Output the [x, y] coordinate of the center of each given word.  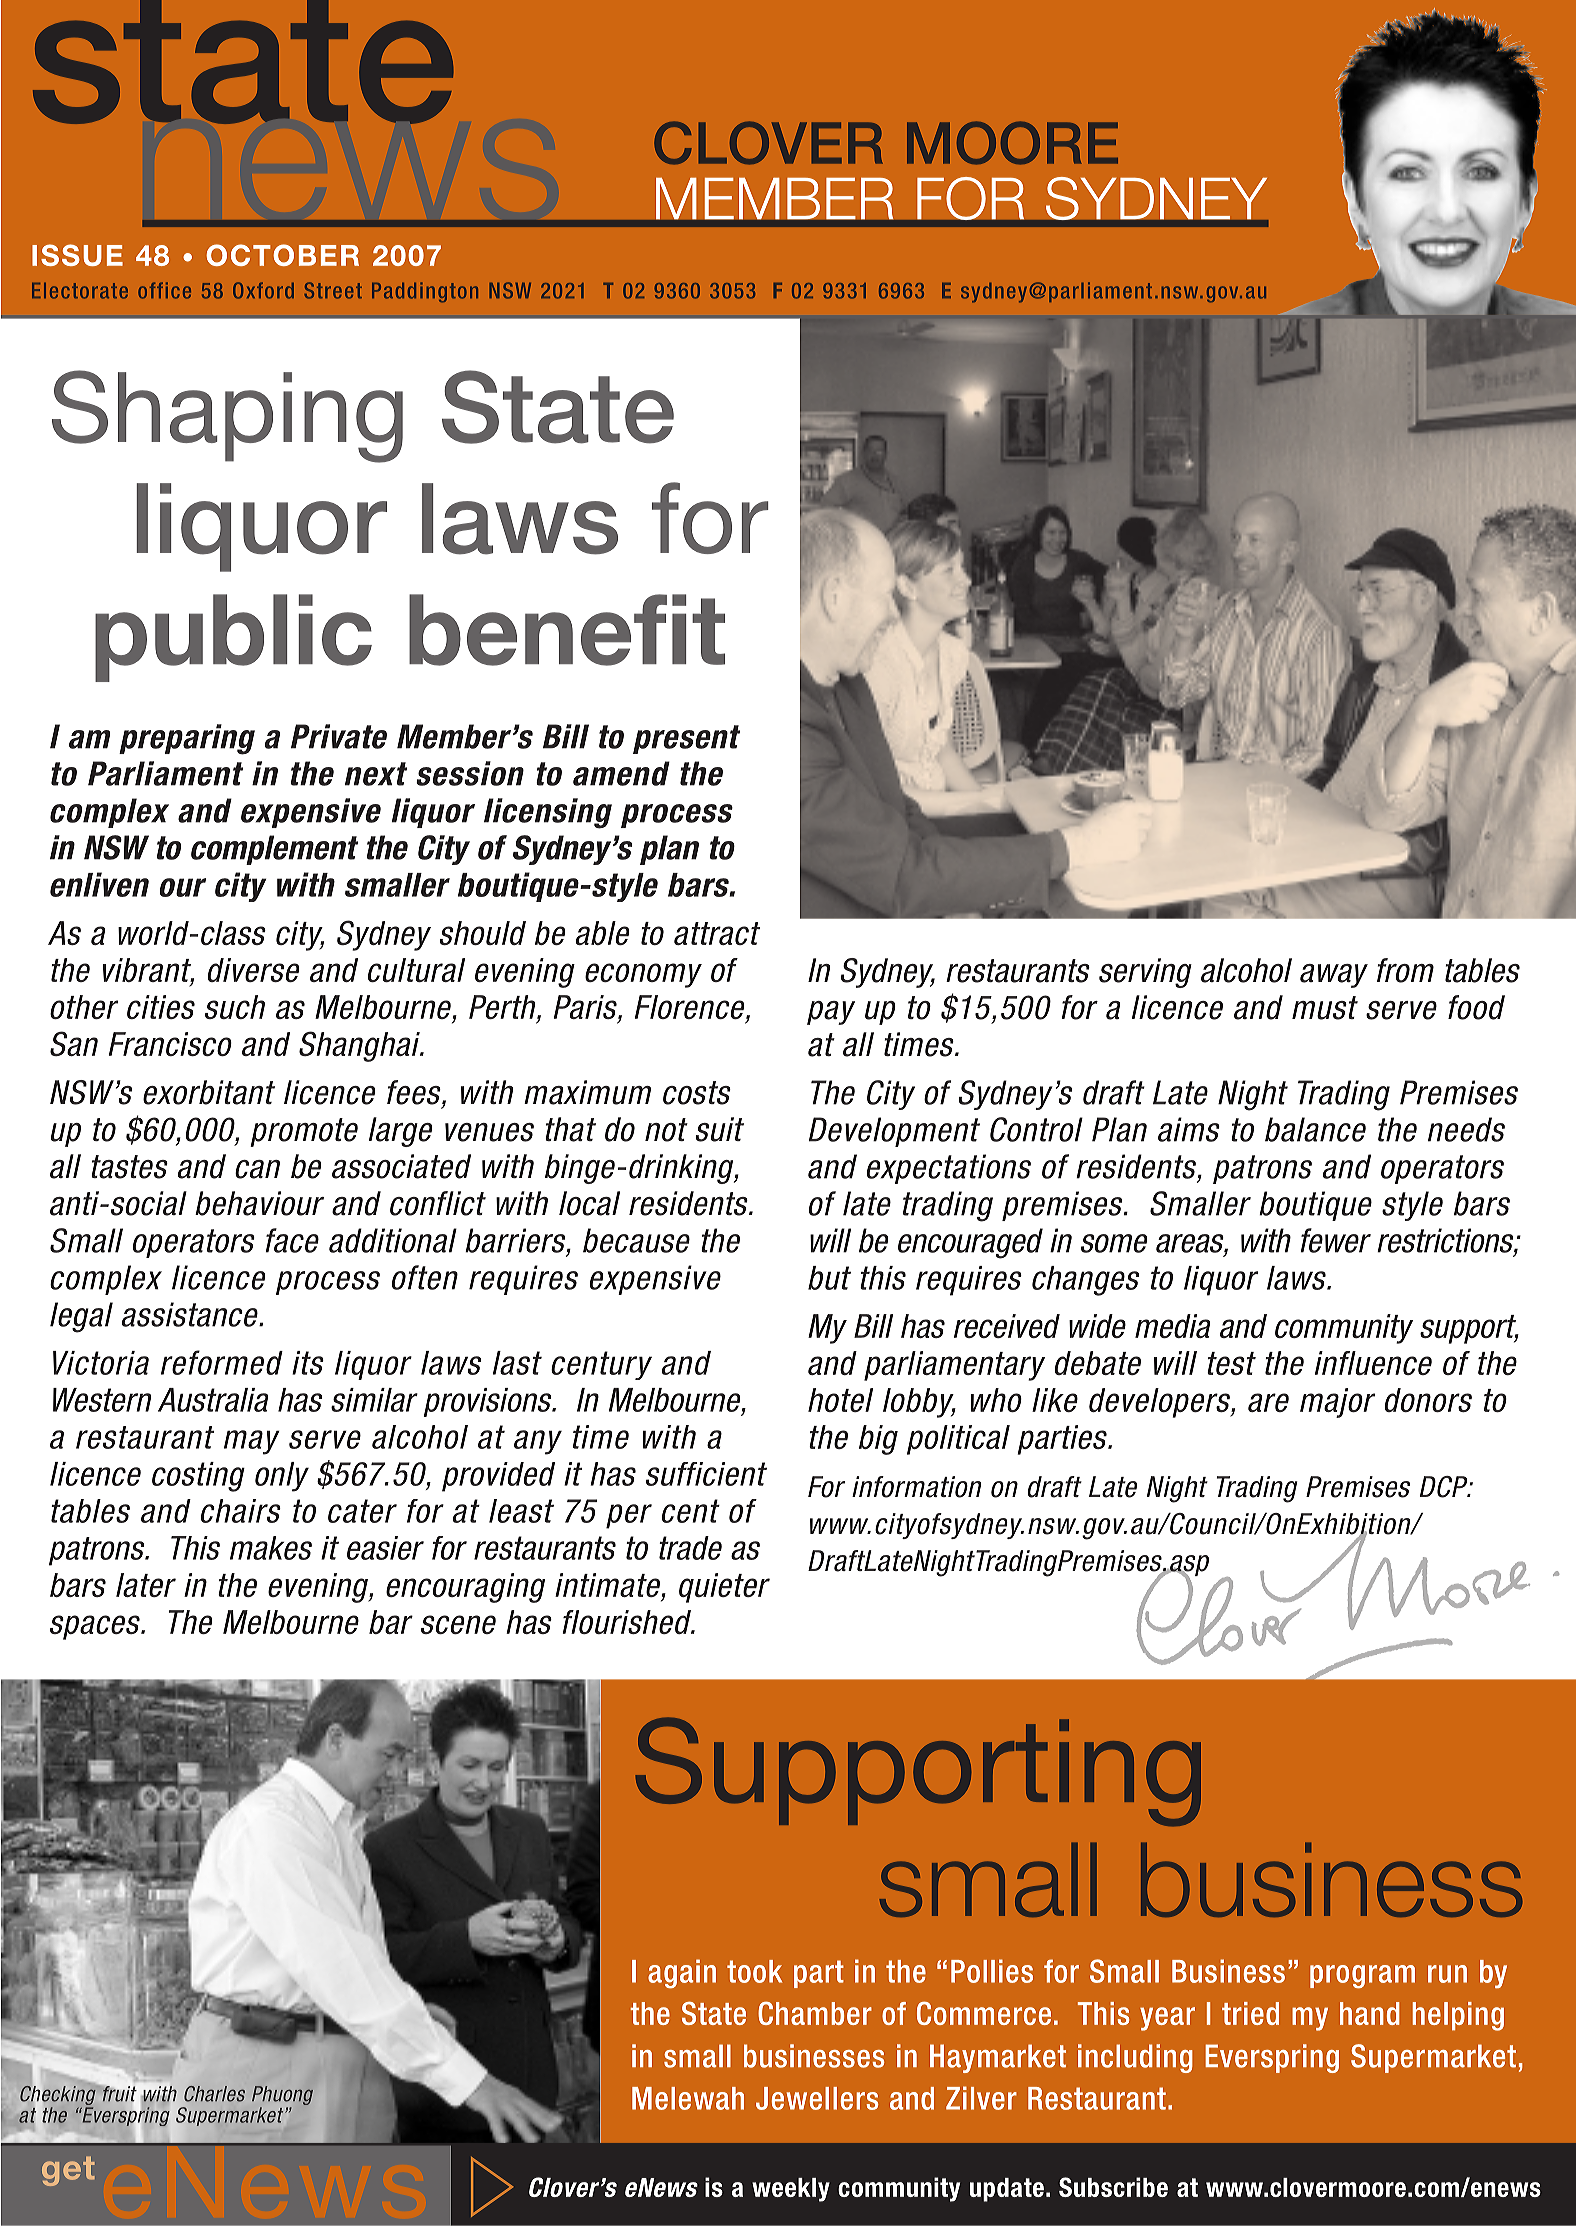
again [682, 1973]
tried [1250, 2013]
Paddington [425, 292]
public [233, 638]
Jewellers [817, 2098]
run [1447, 1974]
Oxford [263, 290]
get [68, 2171]
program [1362, 1976]
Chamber [815, 2013]
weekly [791, 2190]
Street [333, 290]
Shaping [227, 416]
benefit [567, 630]
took [754, 1971]
